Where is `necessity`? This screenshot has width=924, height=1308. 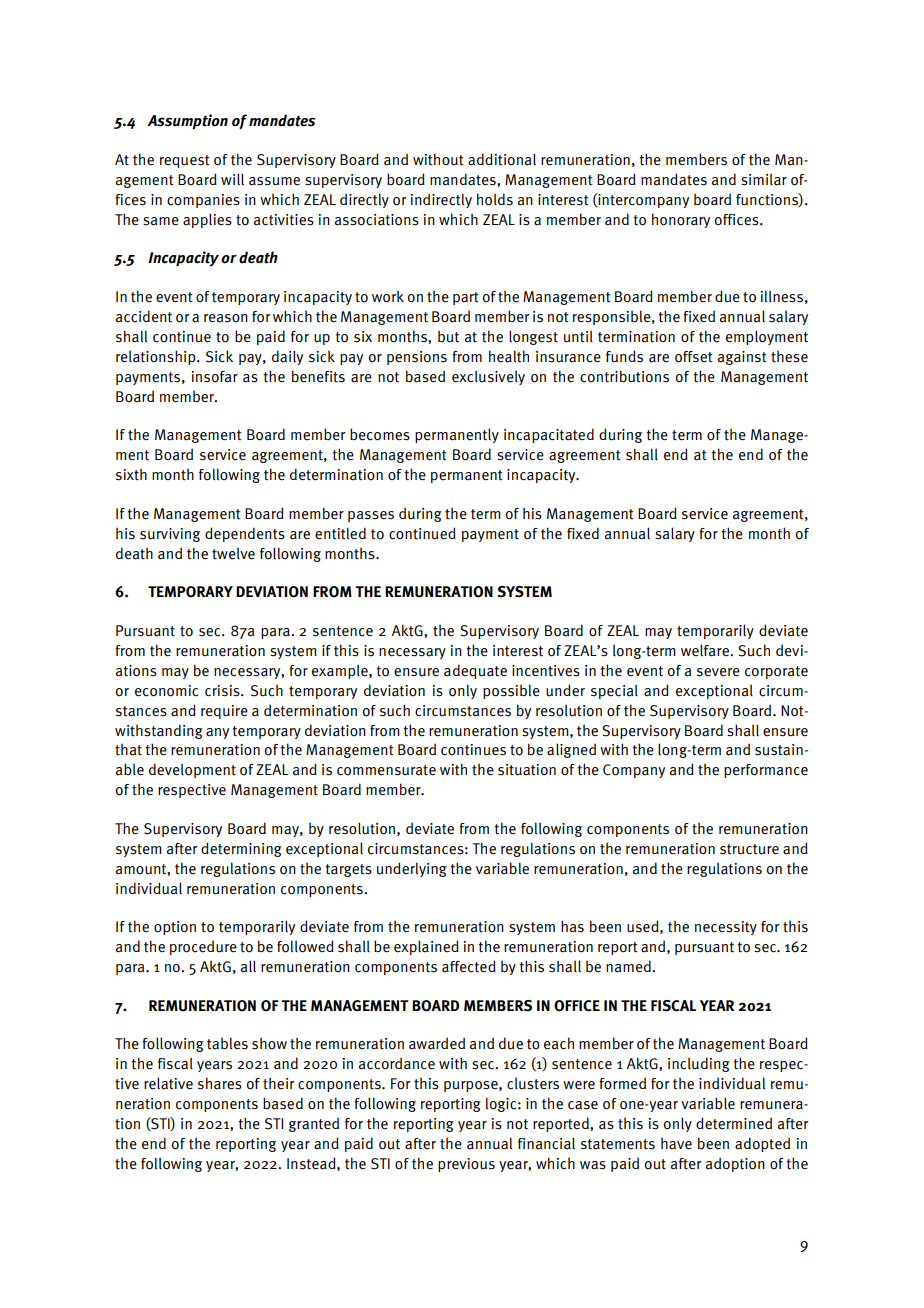
necessity is located at coordinates (726, 928).
